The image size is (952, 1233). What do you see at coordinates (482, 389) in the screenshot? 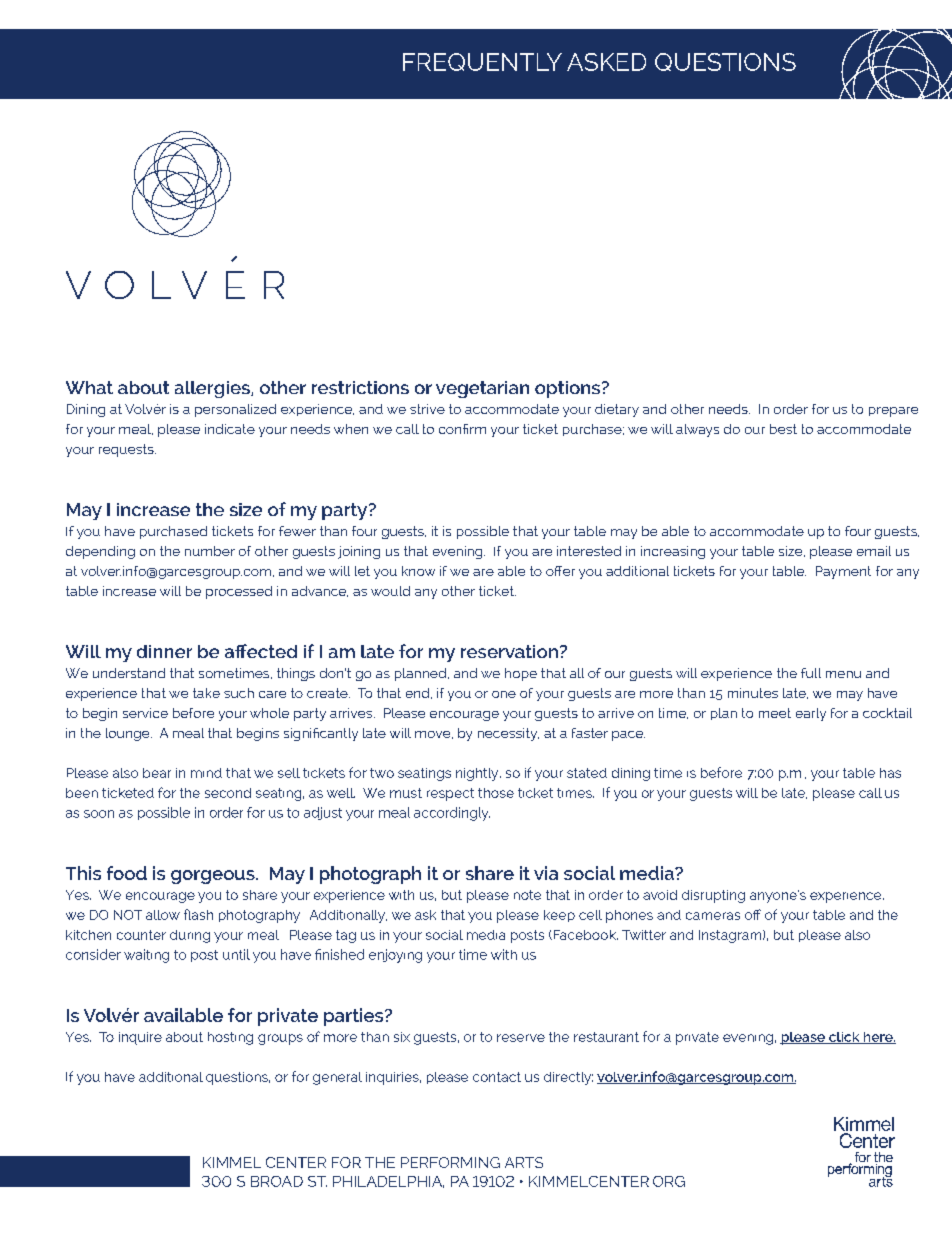
I see `vegetarian` at bounding box center [482, 389].
